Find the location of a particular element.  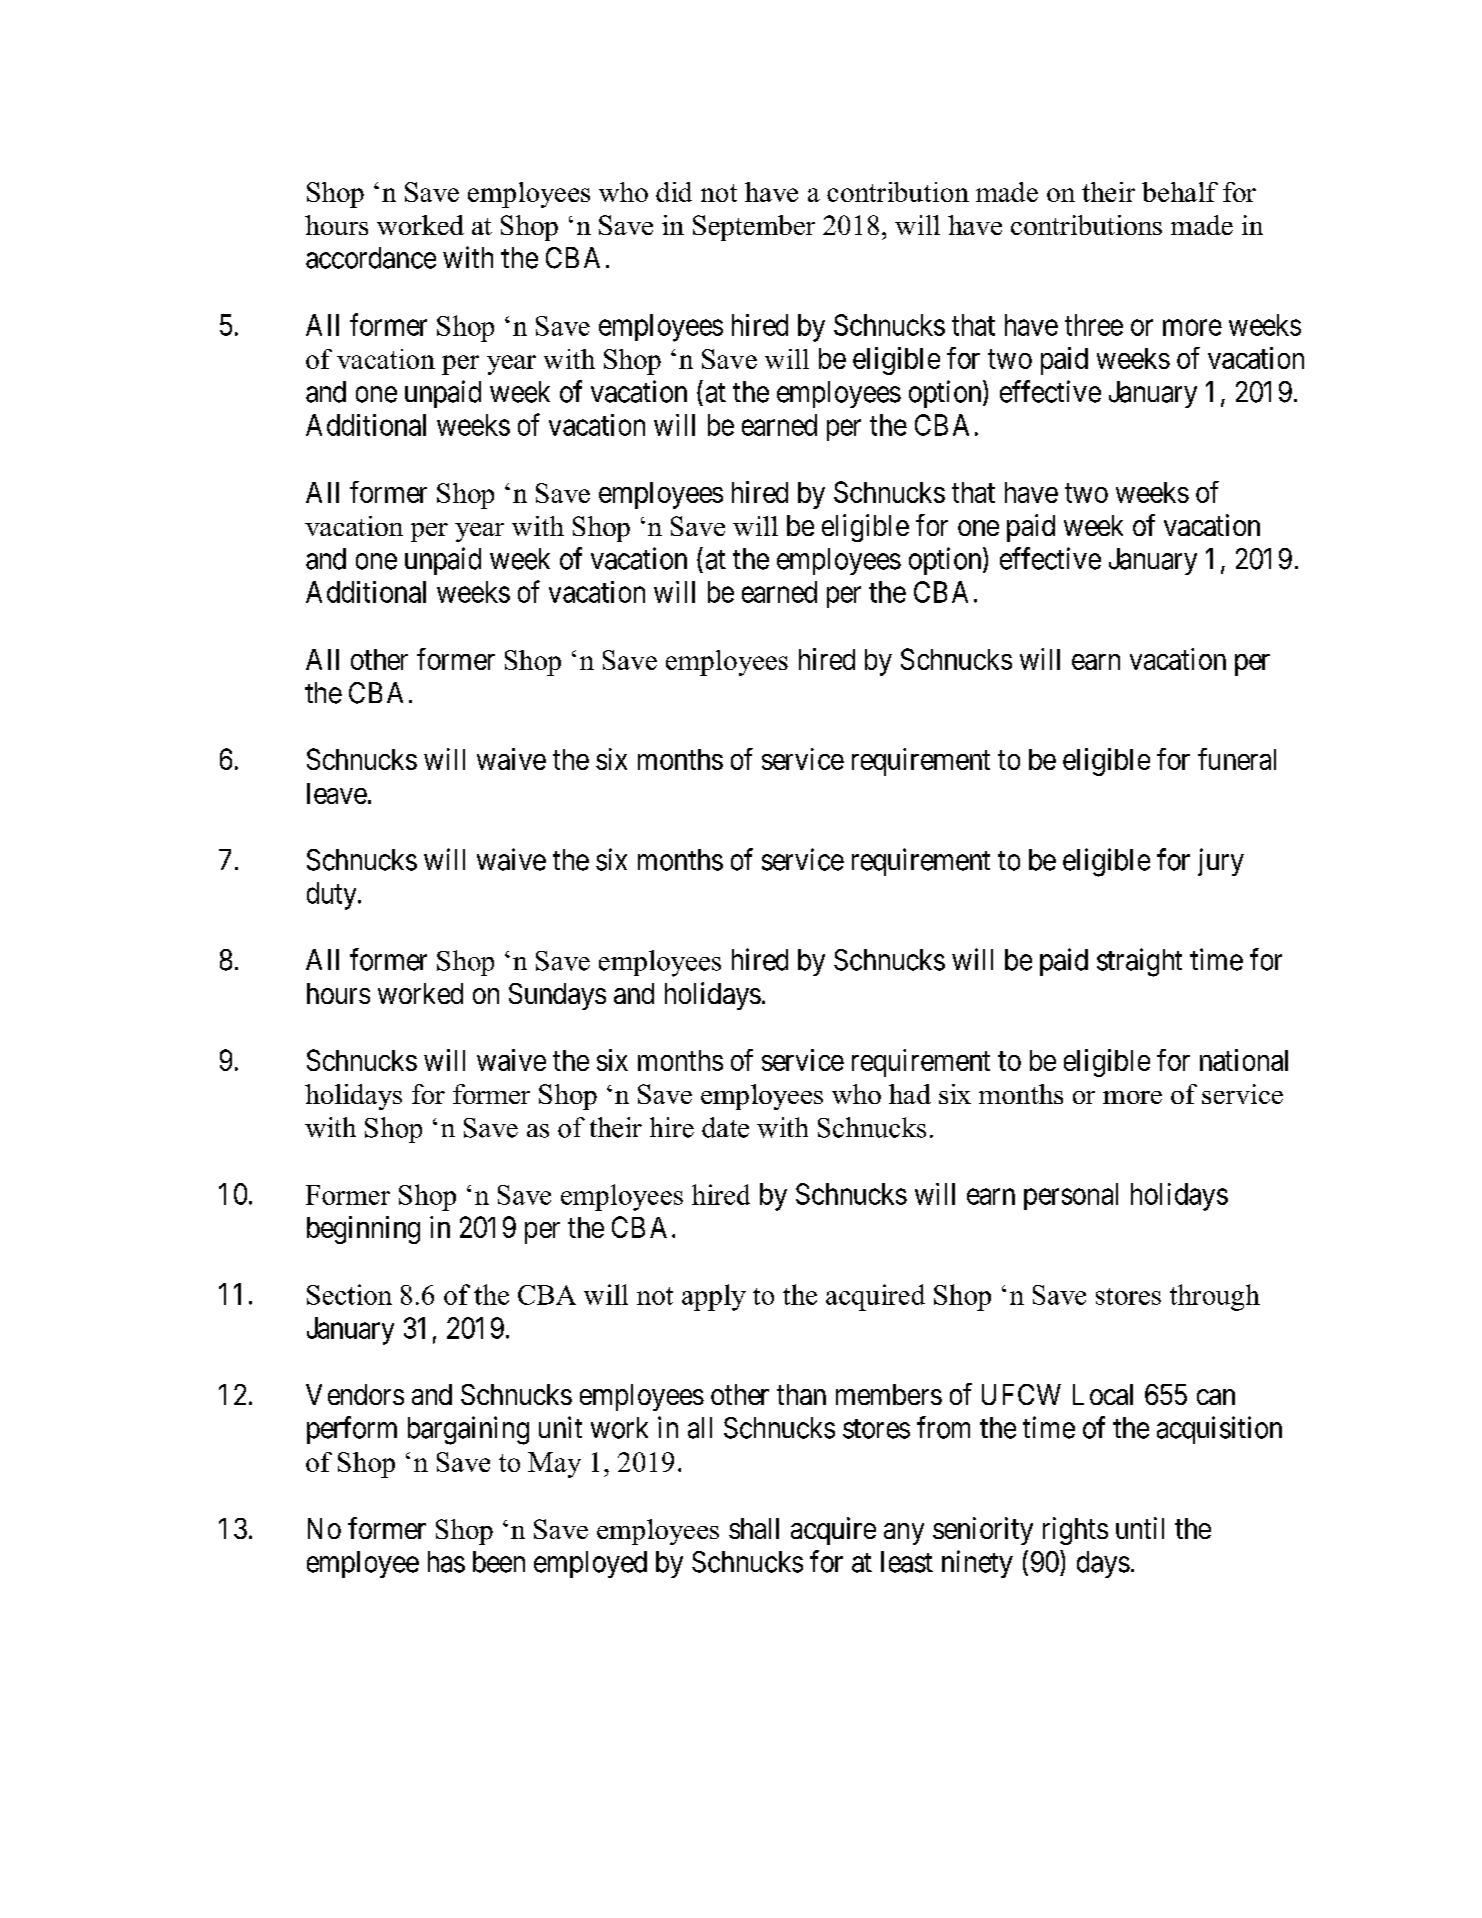

jury is located at coordinates (1221, 862).
